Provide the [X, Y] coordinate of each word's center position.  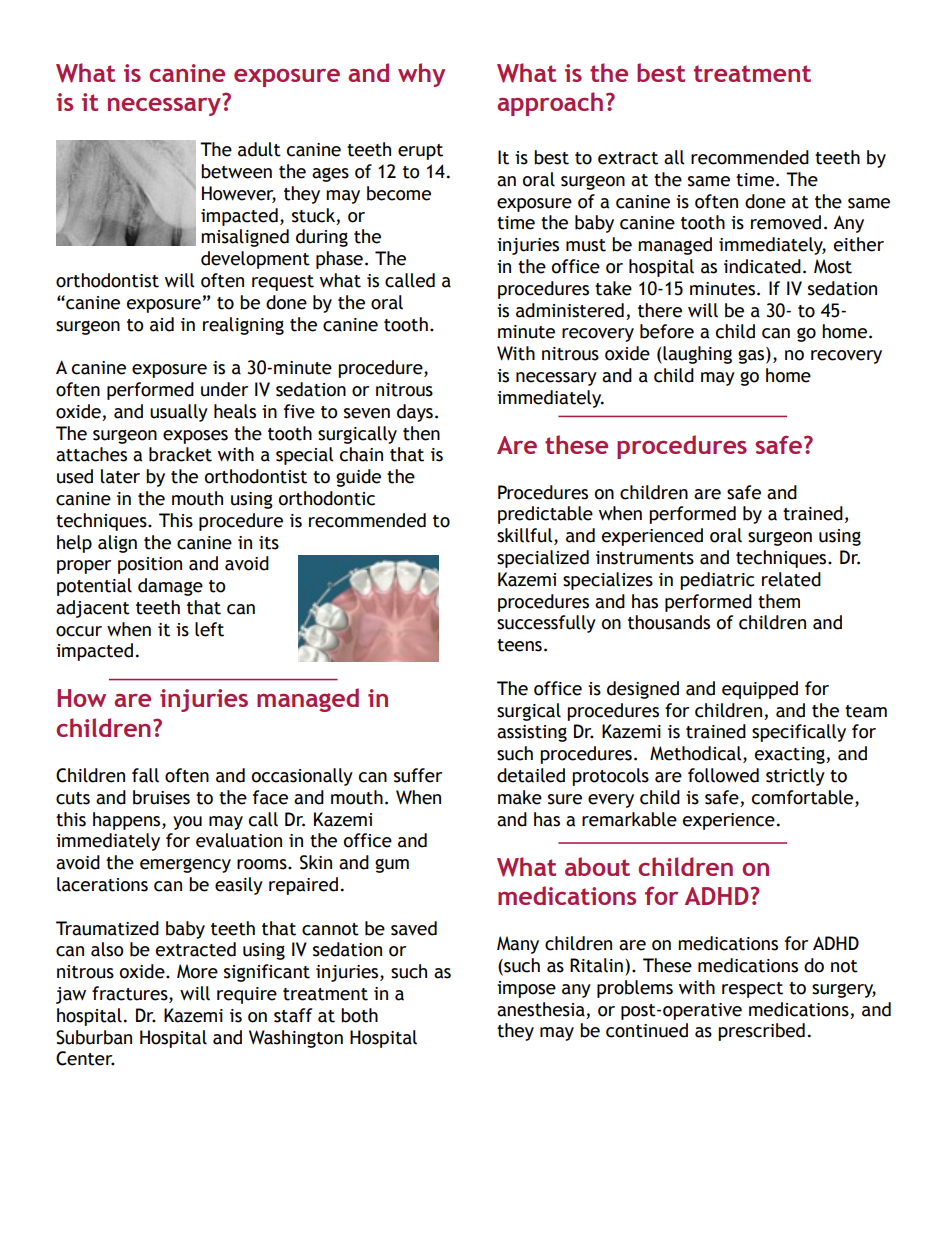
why [421, 75]
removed [786, 222]
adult [259, 149]
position [150, 565]
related [791, 579]
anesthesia [541, 1009]
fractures [131, 994]
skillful [526, 536]
